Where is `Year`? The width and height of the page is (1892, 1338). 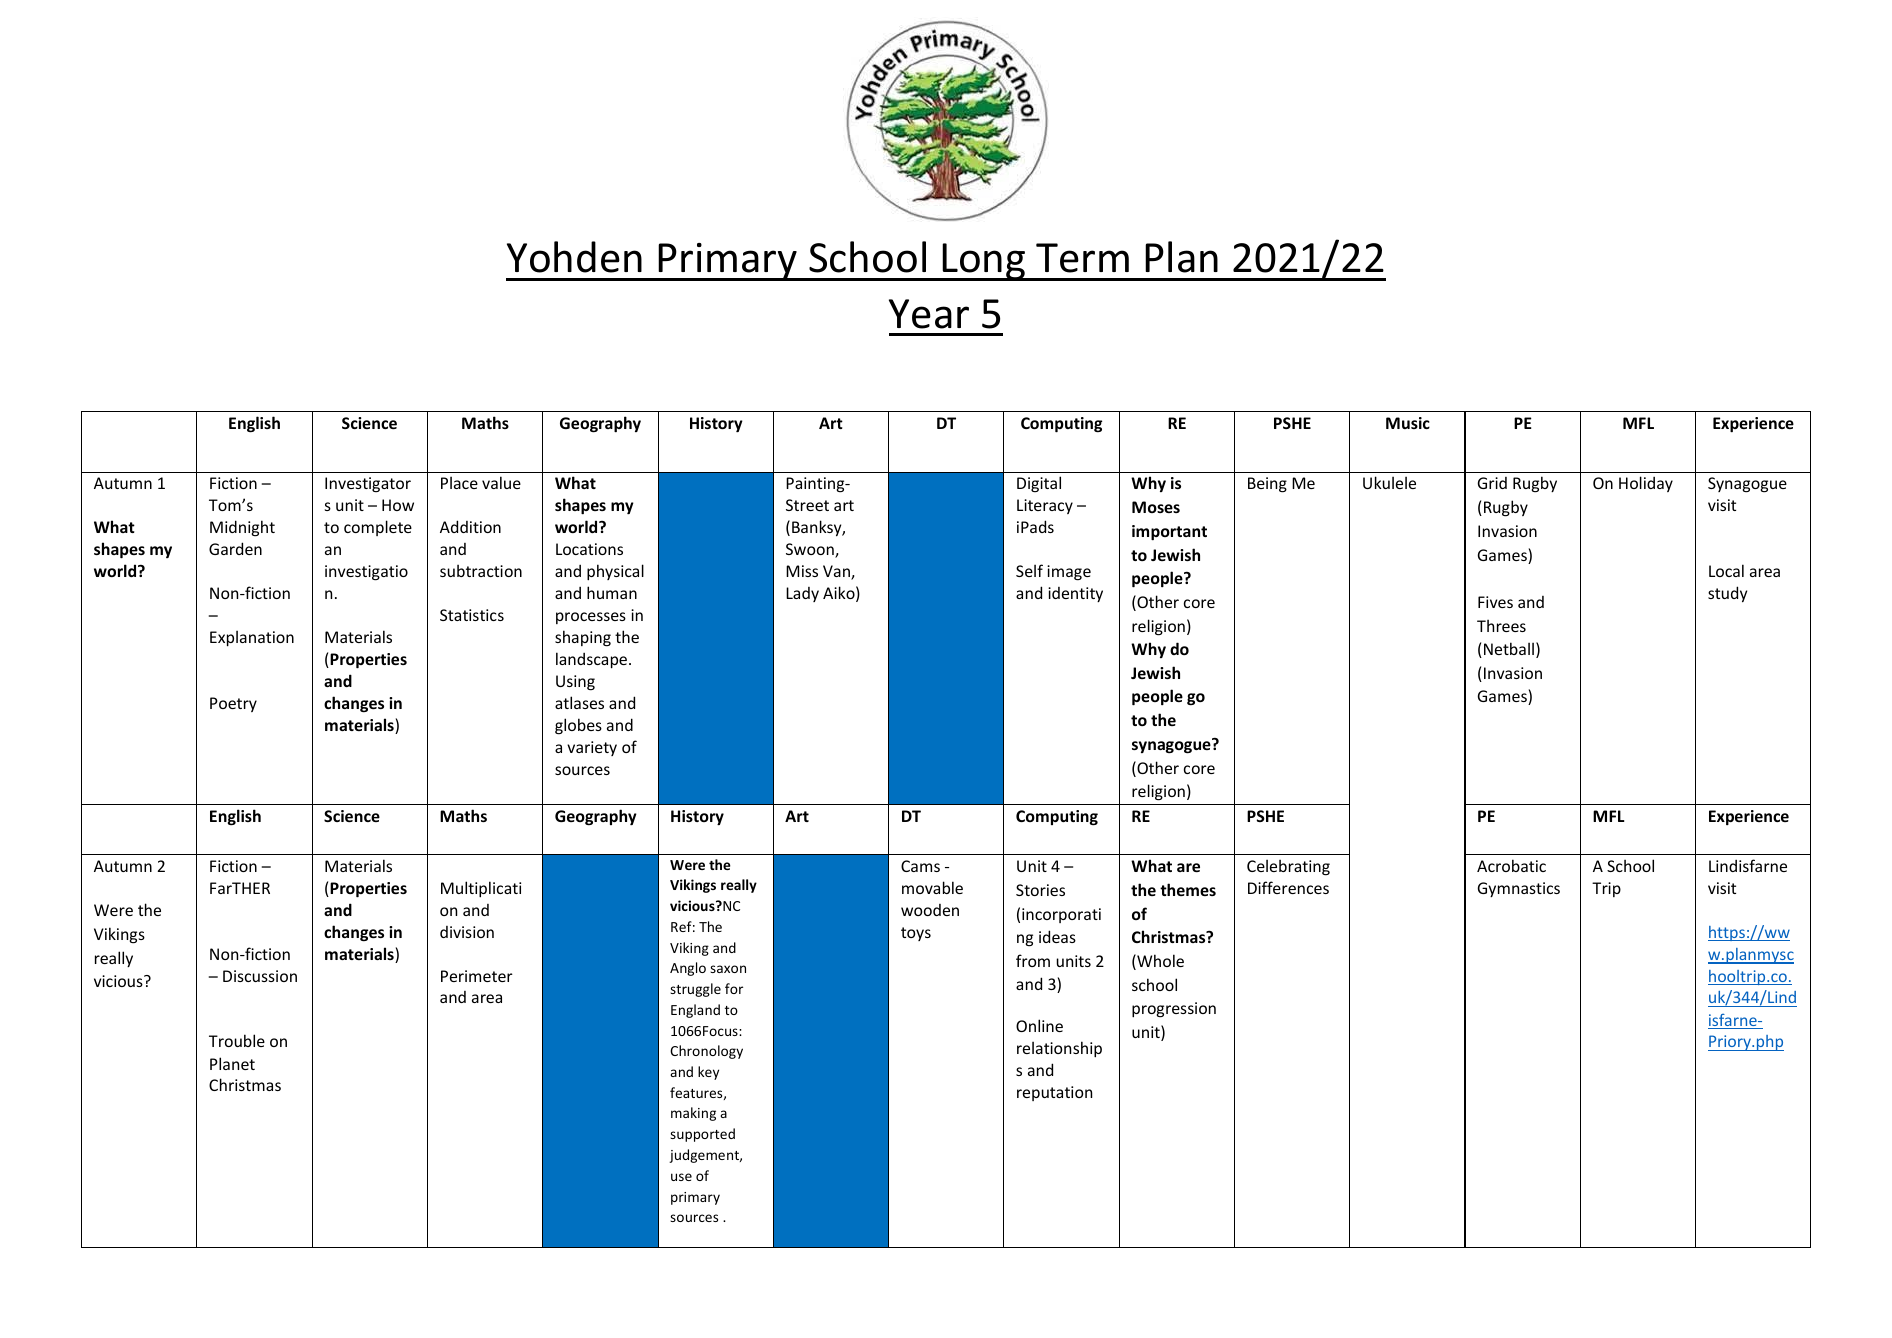
Year is located at coordinates (929, 314).
